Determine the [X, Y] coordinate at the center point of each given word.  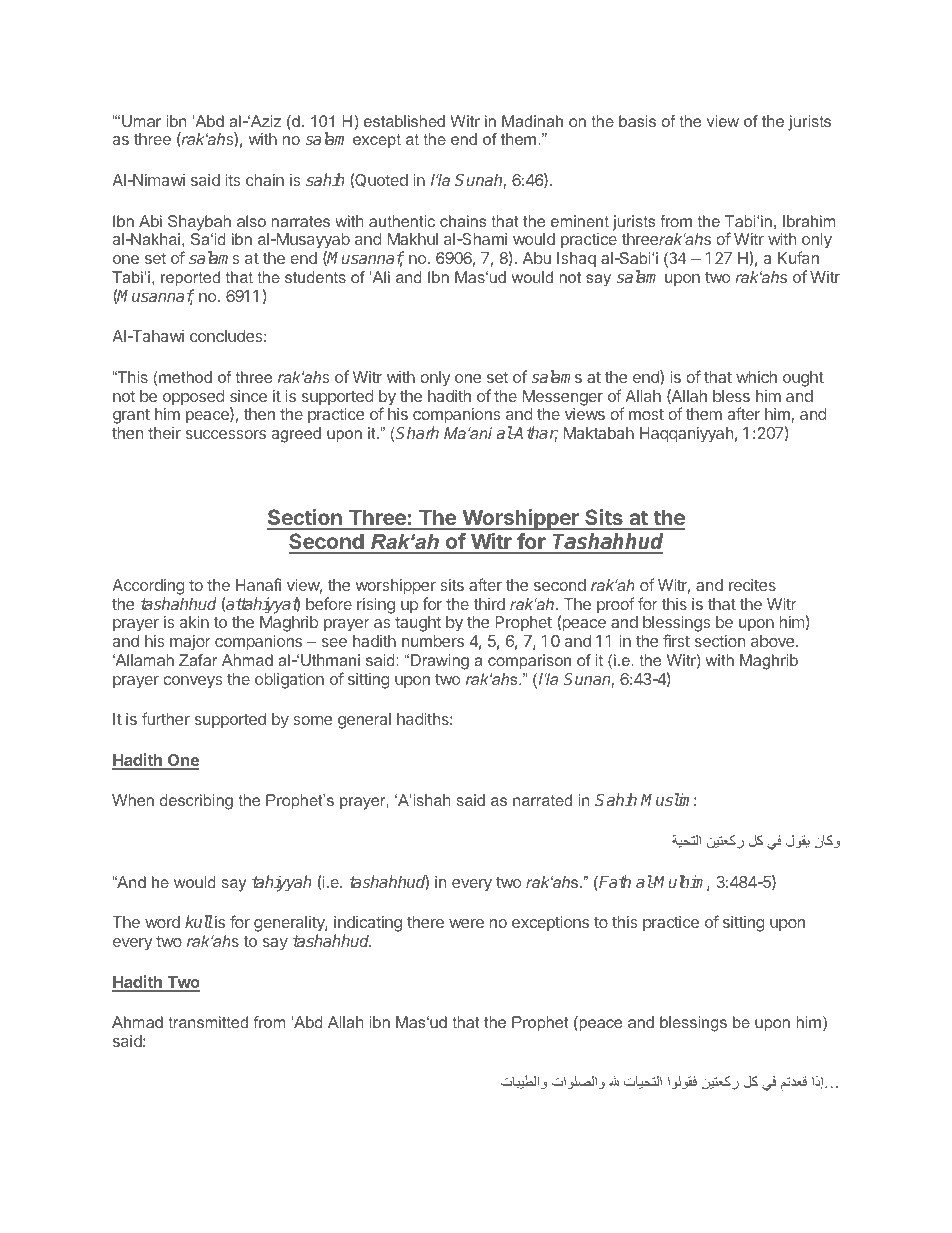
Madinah [532, 121]
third [489, 604]
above [774, 641]
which [756, 377]
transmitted [208, 1022]
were [466, 923]
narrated [542, 800]
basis [637, 121]
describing [196, 802]
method [184, 377]
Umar [141, 121]
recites [752, 585]
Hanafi [258, 584]
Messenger [563, 398]
